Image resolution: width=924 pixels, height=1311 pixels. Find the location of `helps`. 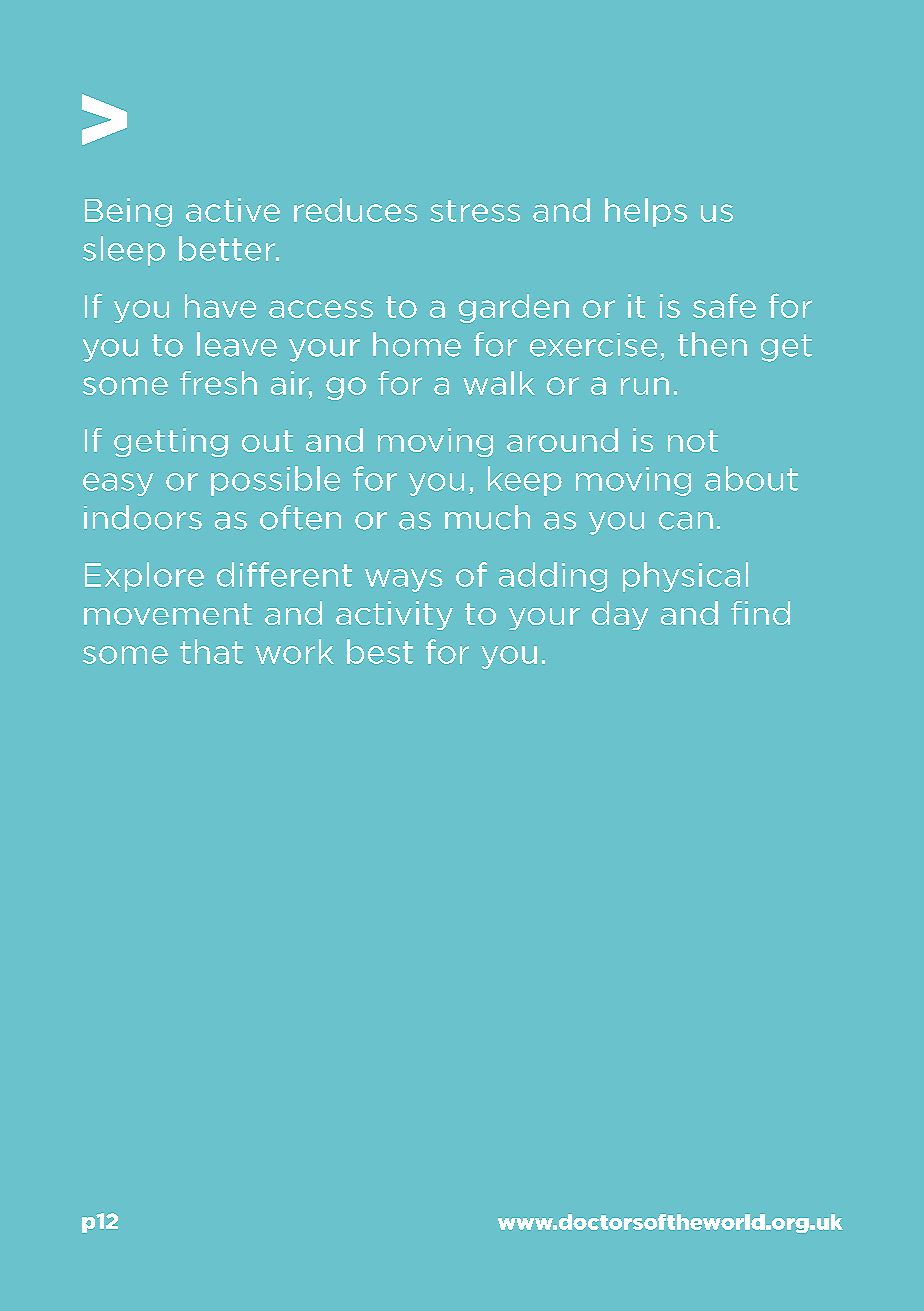

helps is located at coordinates (646, 212).
